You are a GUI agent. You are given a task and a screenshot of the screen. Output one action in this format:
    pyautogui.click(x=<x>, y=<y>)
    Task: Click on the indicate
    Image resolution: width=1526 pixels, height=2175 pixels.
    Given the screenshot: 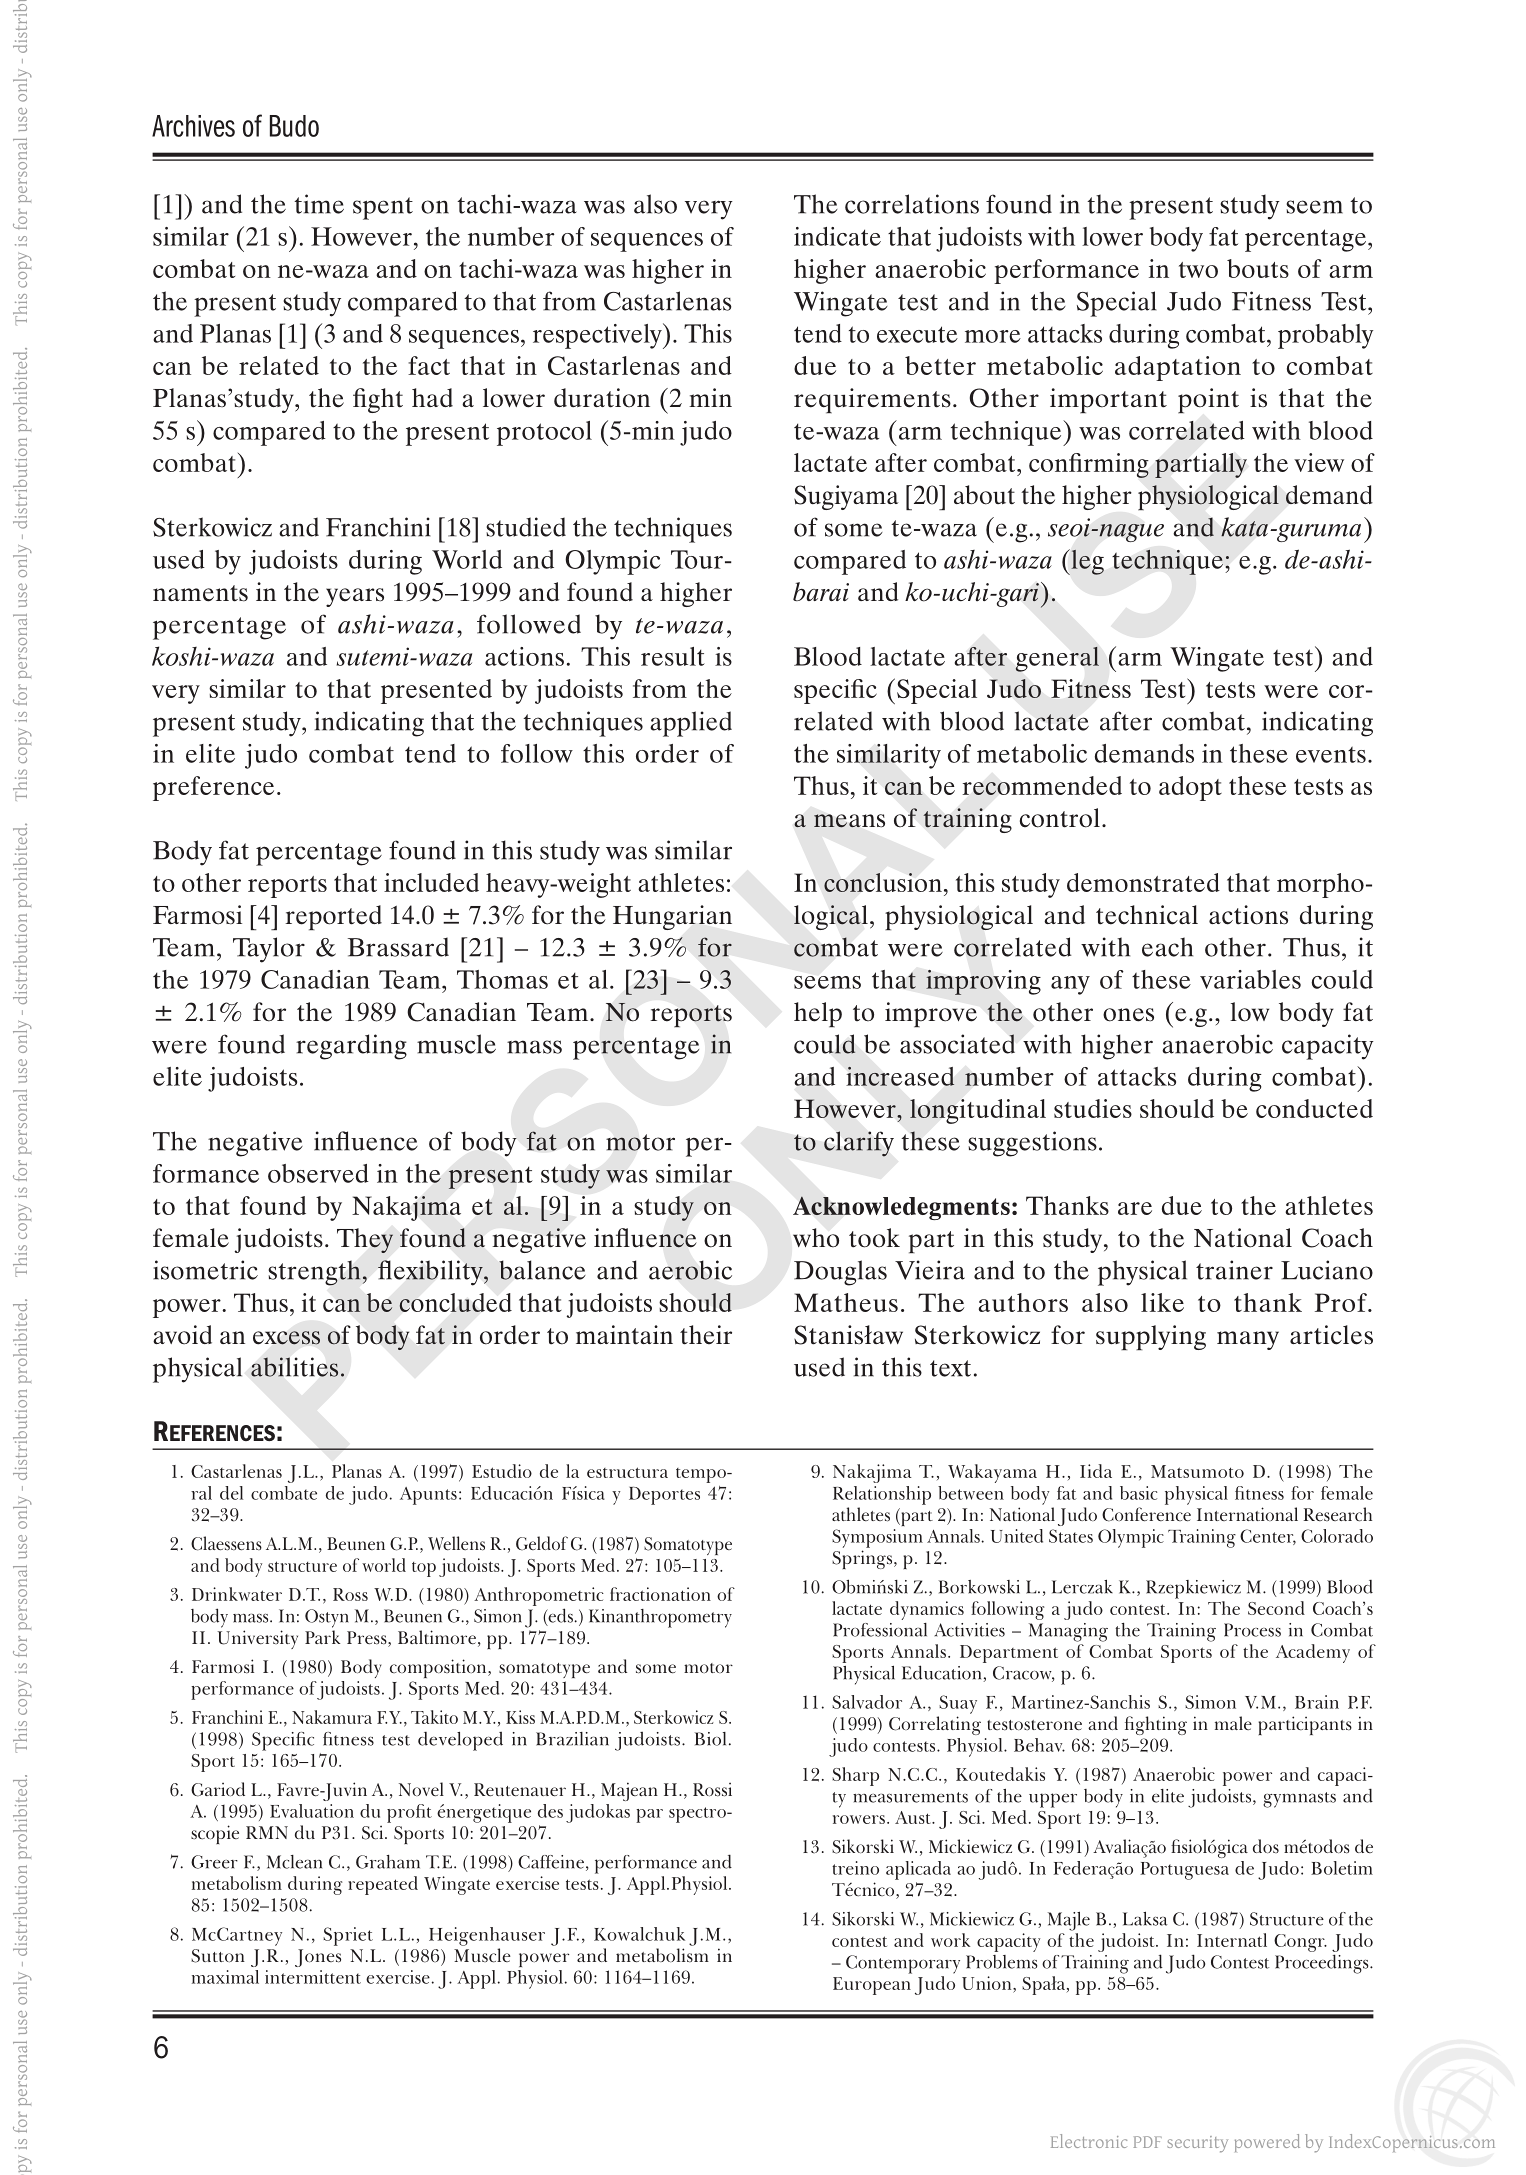 What is the action you would take?
    pyautogui.click(x=837, y=236)
